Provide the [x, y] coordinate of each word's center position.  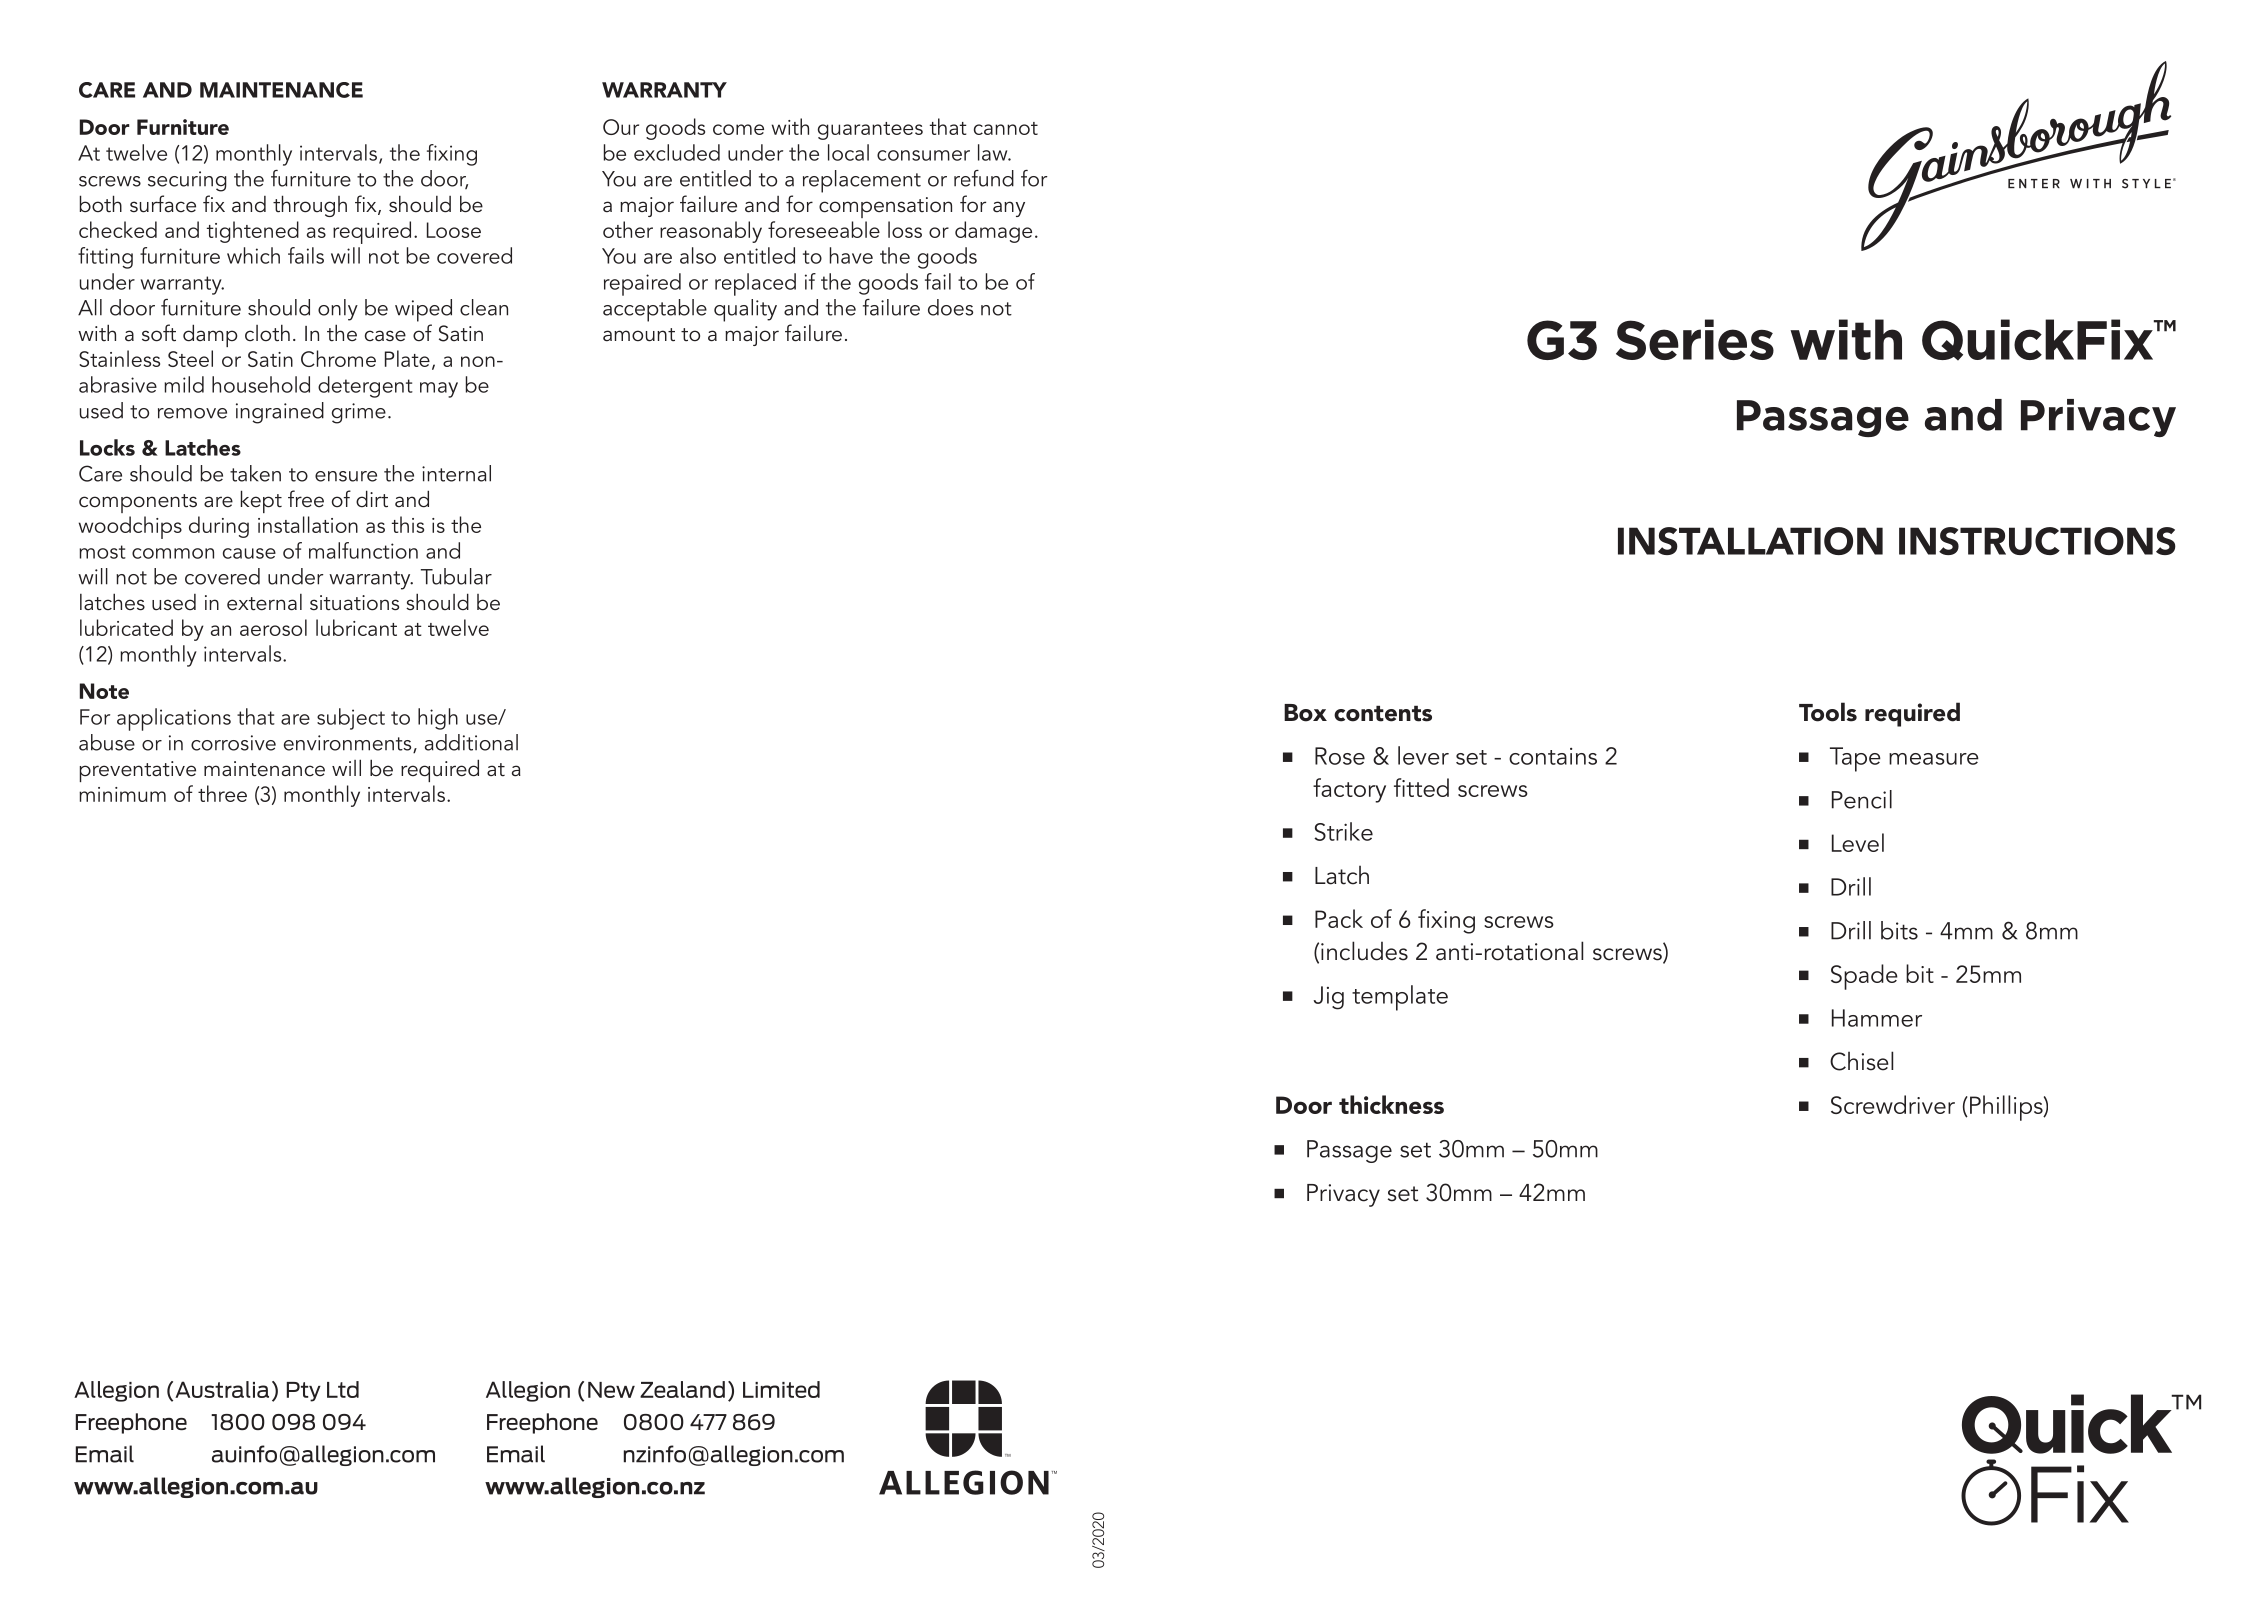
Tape [1855, 759]
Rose [1340, 756]
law [994, 152]
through [310, 206]
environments [349, 744]
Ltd [343, 1389]
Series [1695, 339]
